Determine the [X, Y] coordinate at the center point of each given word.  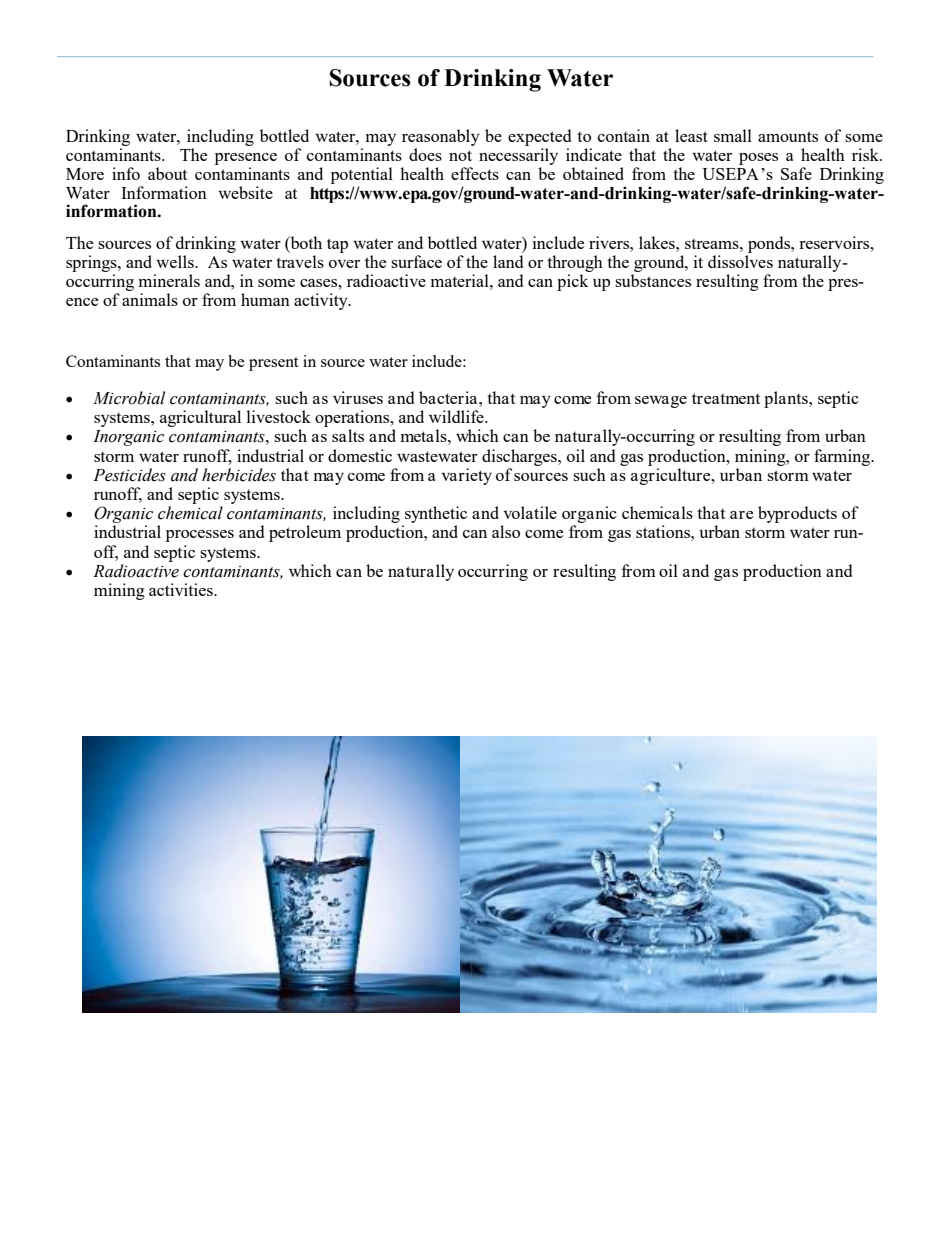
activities [182, 589]
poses [758, 159]
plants [787, 399]
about [167, 173]
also [506, 531]
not [460, 155]
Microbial [129, 398]
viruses [358, 397]
